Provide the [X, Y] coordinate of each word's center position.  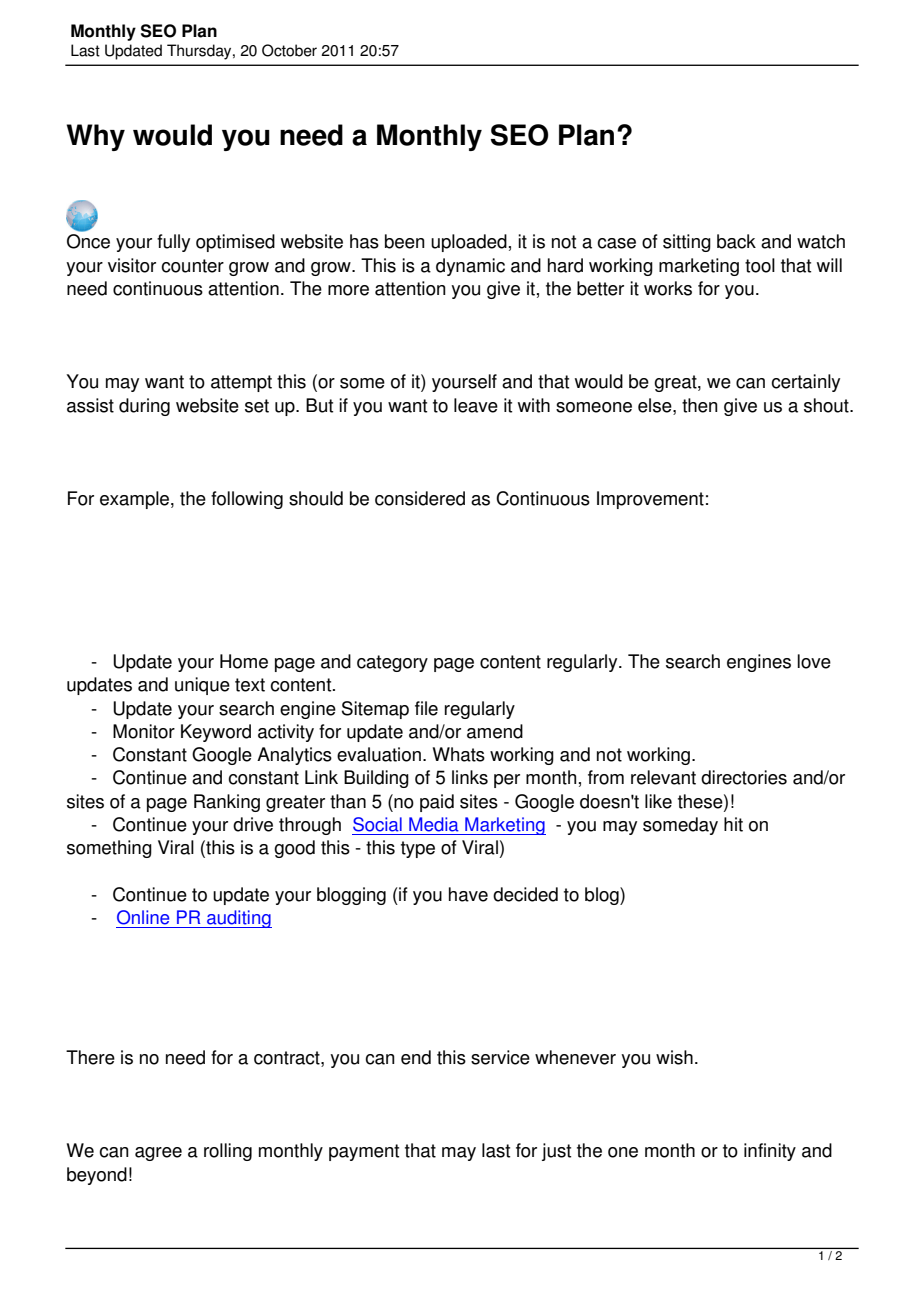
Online [143, 917]
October [289, 50]
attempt [241, 383]
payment [364, 1152]
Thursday [200, 52]
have [468, 894]
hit [733, 824]
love [814, 661]
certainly [805, 383]
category [392, 663]
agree [158, 1154]
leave [476, 405]
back [736, 241]
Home [244, 661]
